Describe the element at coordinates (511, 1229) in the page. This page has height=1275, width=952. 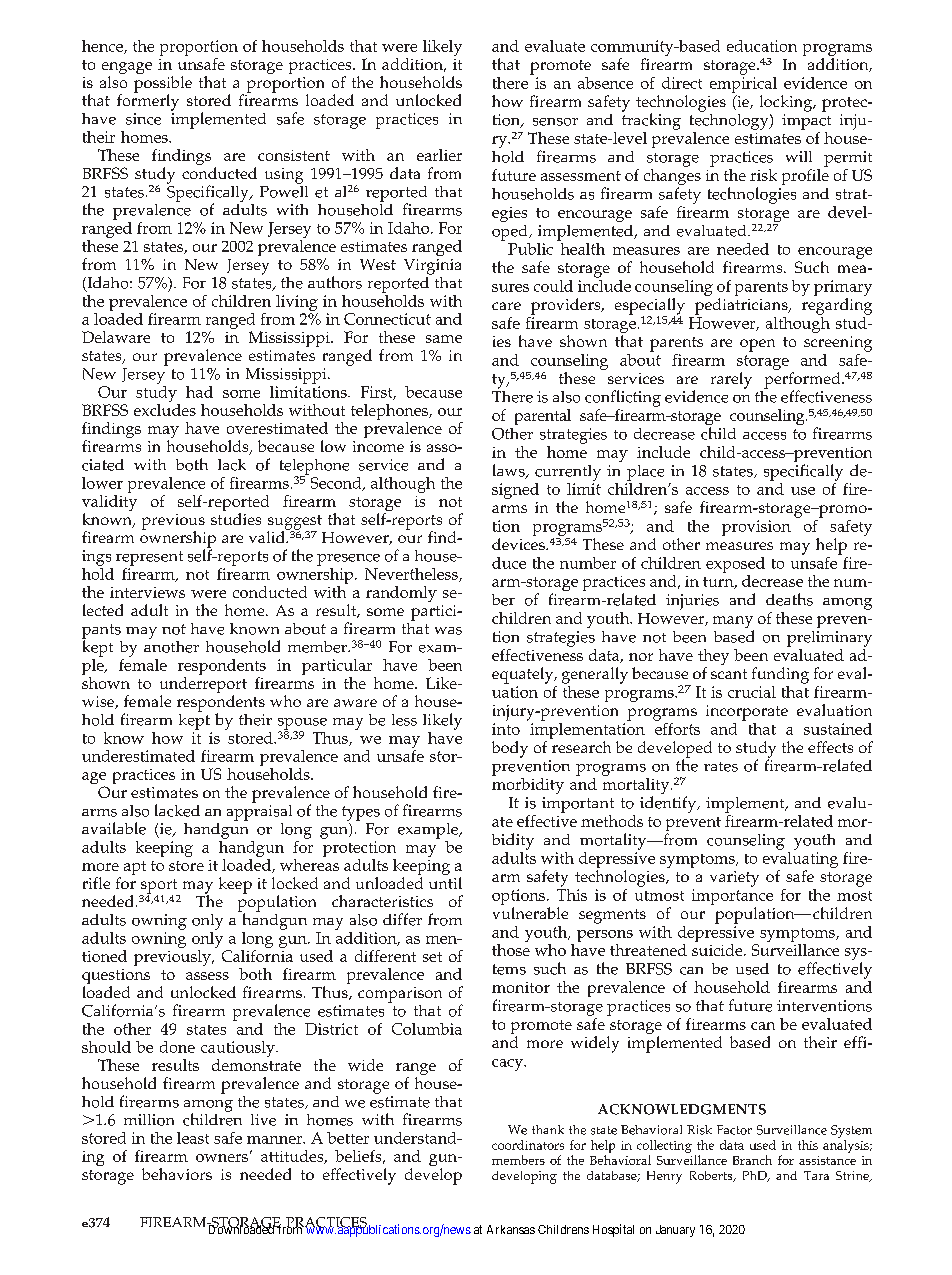
I see `Arkansas` at that location.
